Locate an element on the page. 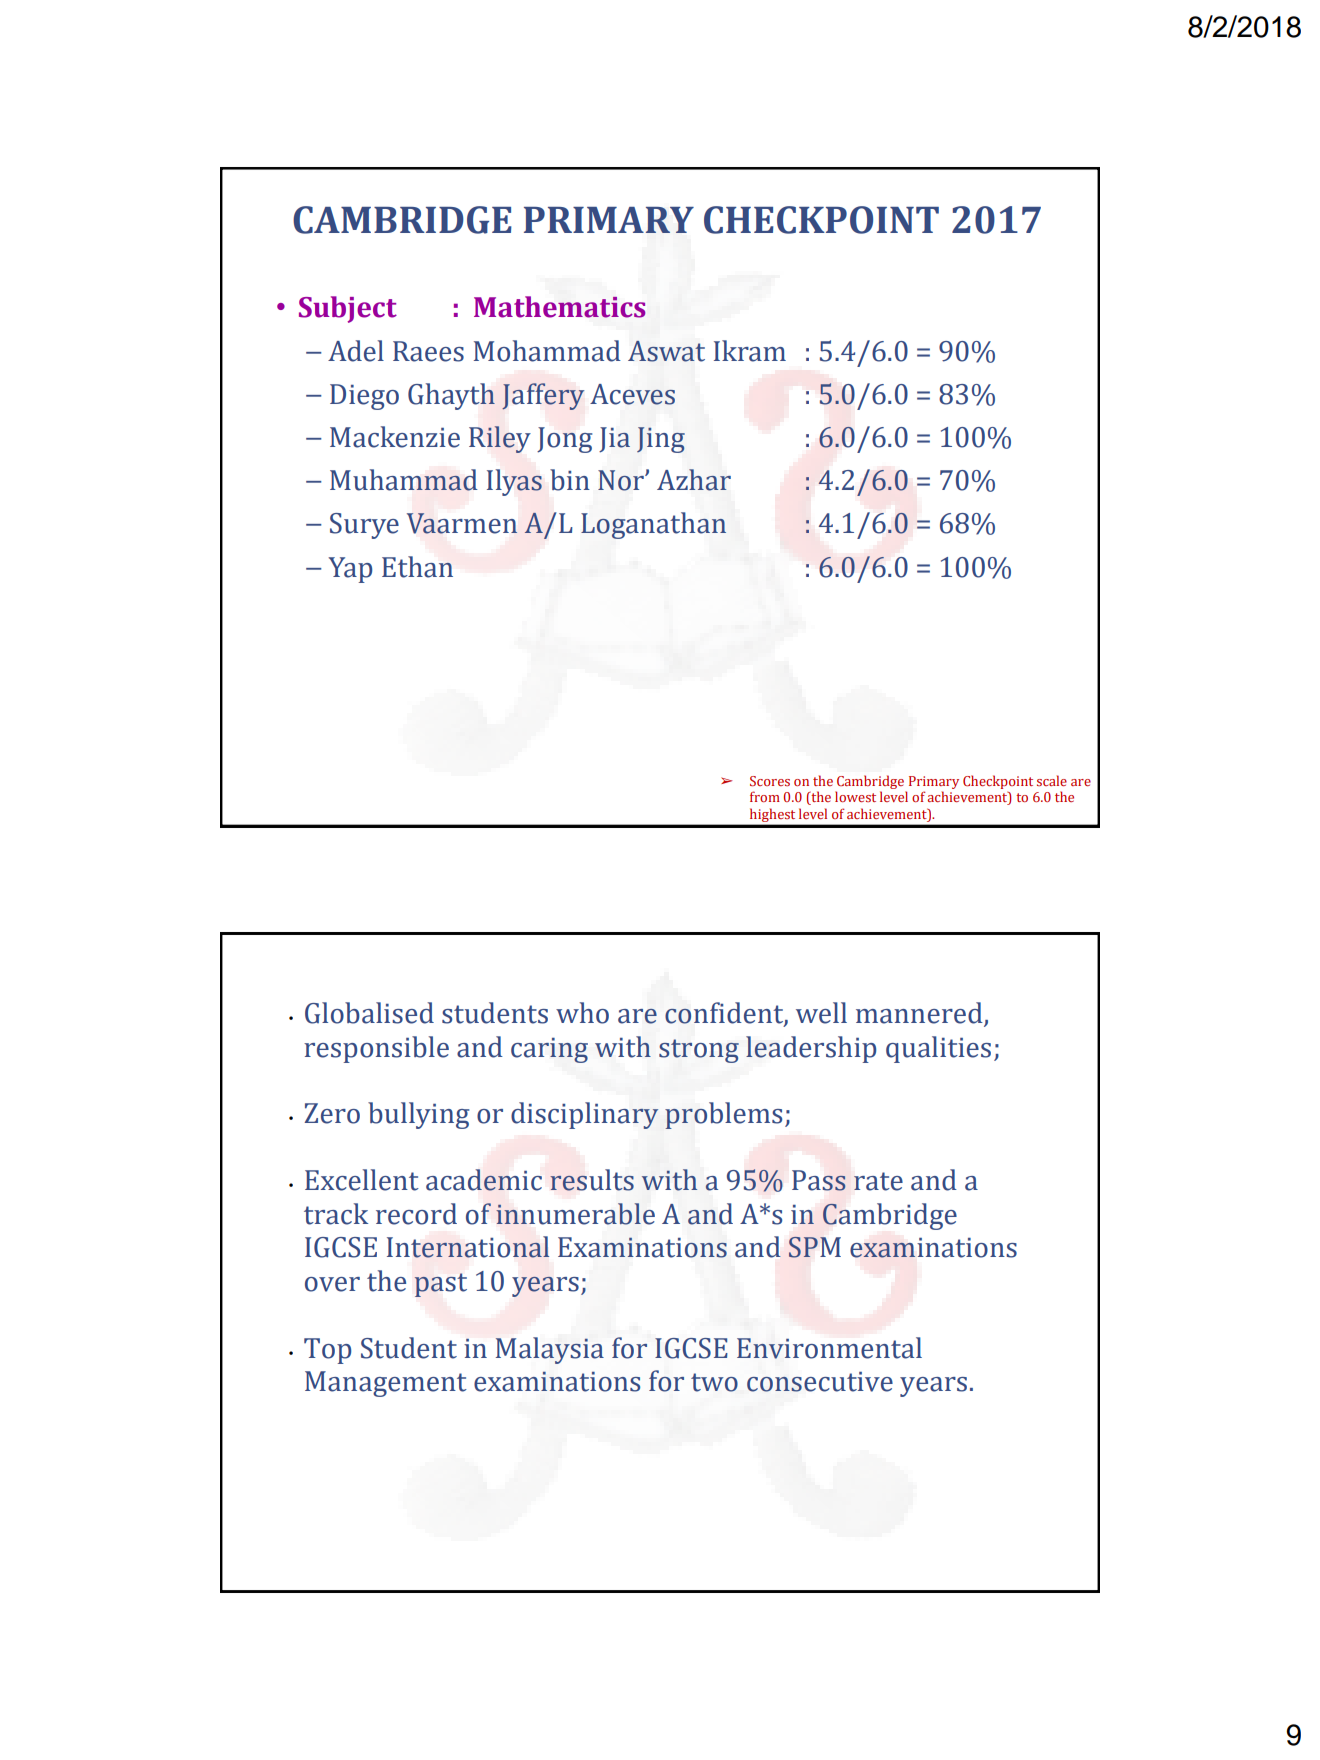  Scores is located at coordinates (770, 781).
